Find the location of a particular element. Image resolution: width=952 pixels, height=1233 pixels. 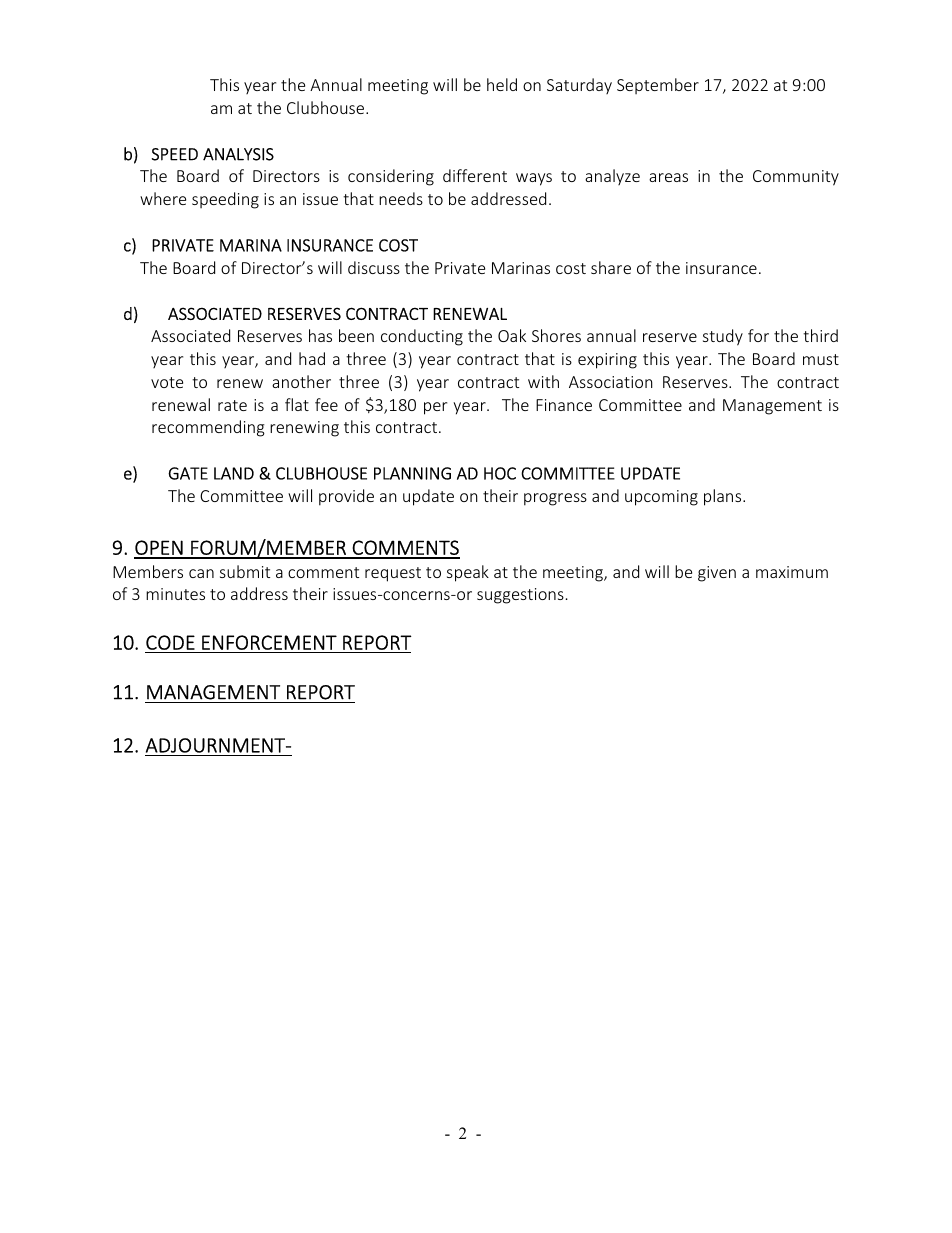

where is located at coordinates (163, 198).
